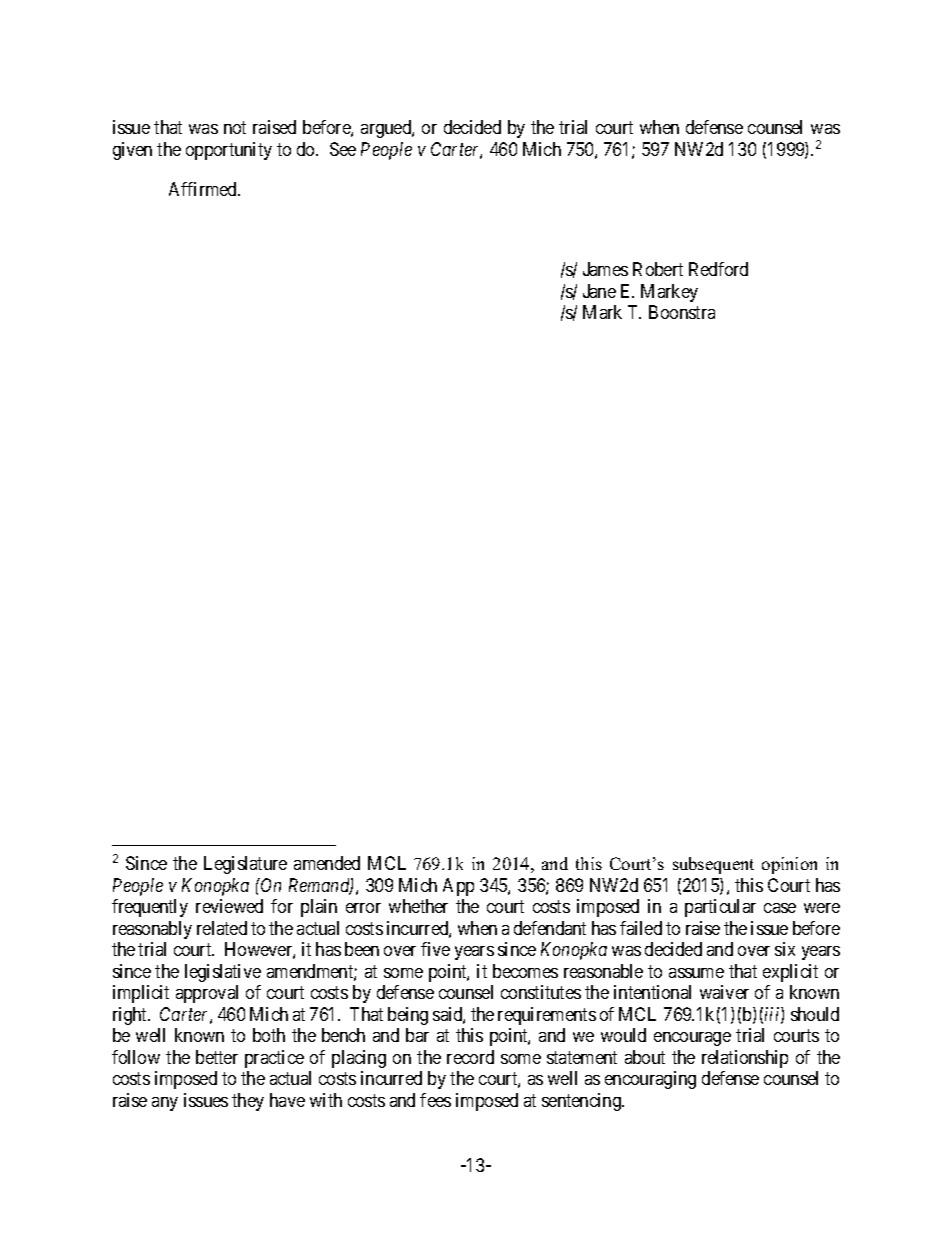 This screenshot has width=952, height=1233. I want to click on Affirmed, so click(204, 189).
